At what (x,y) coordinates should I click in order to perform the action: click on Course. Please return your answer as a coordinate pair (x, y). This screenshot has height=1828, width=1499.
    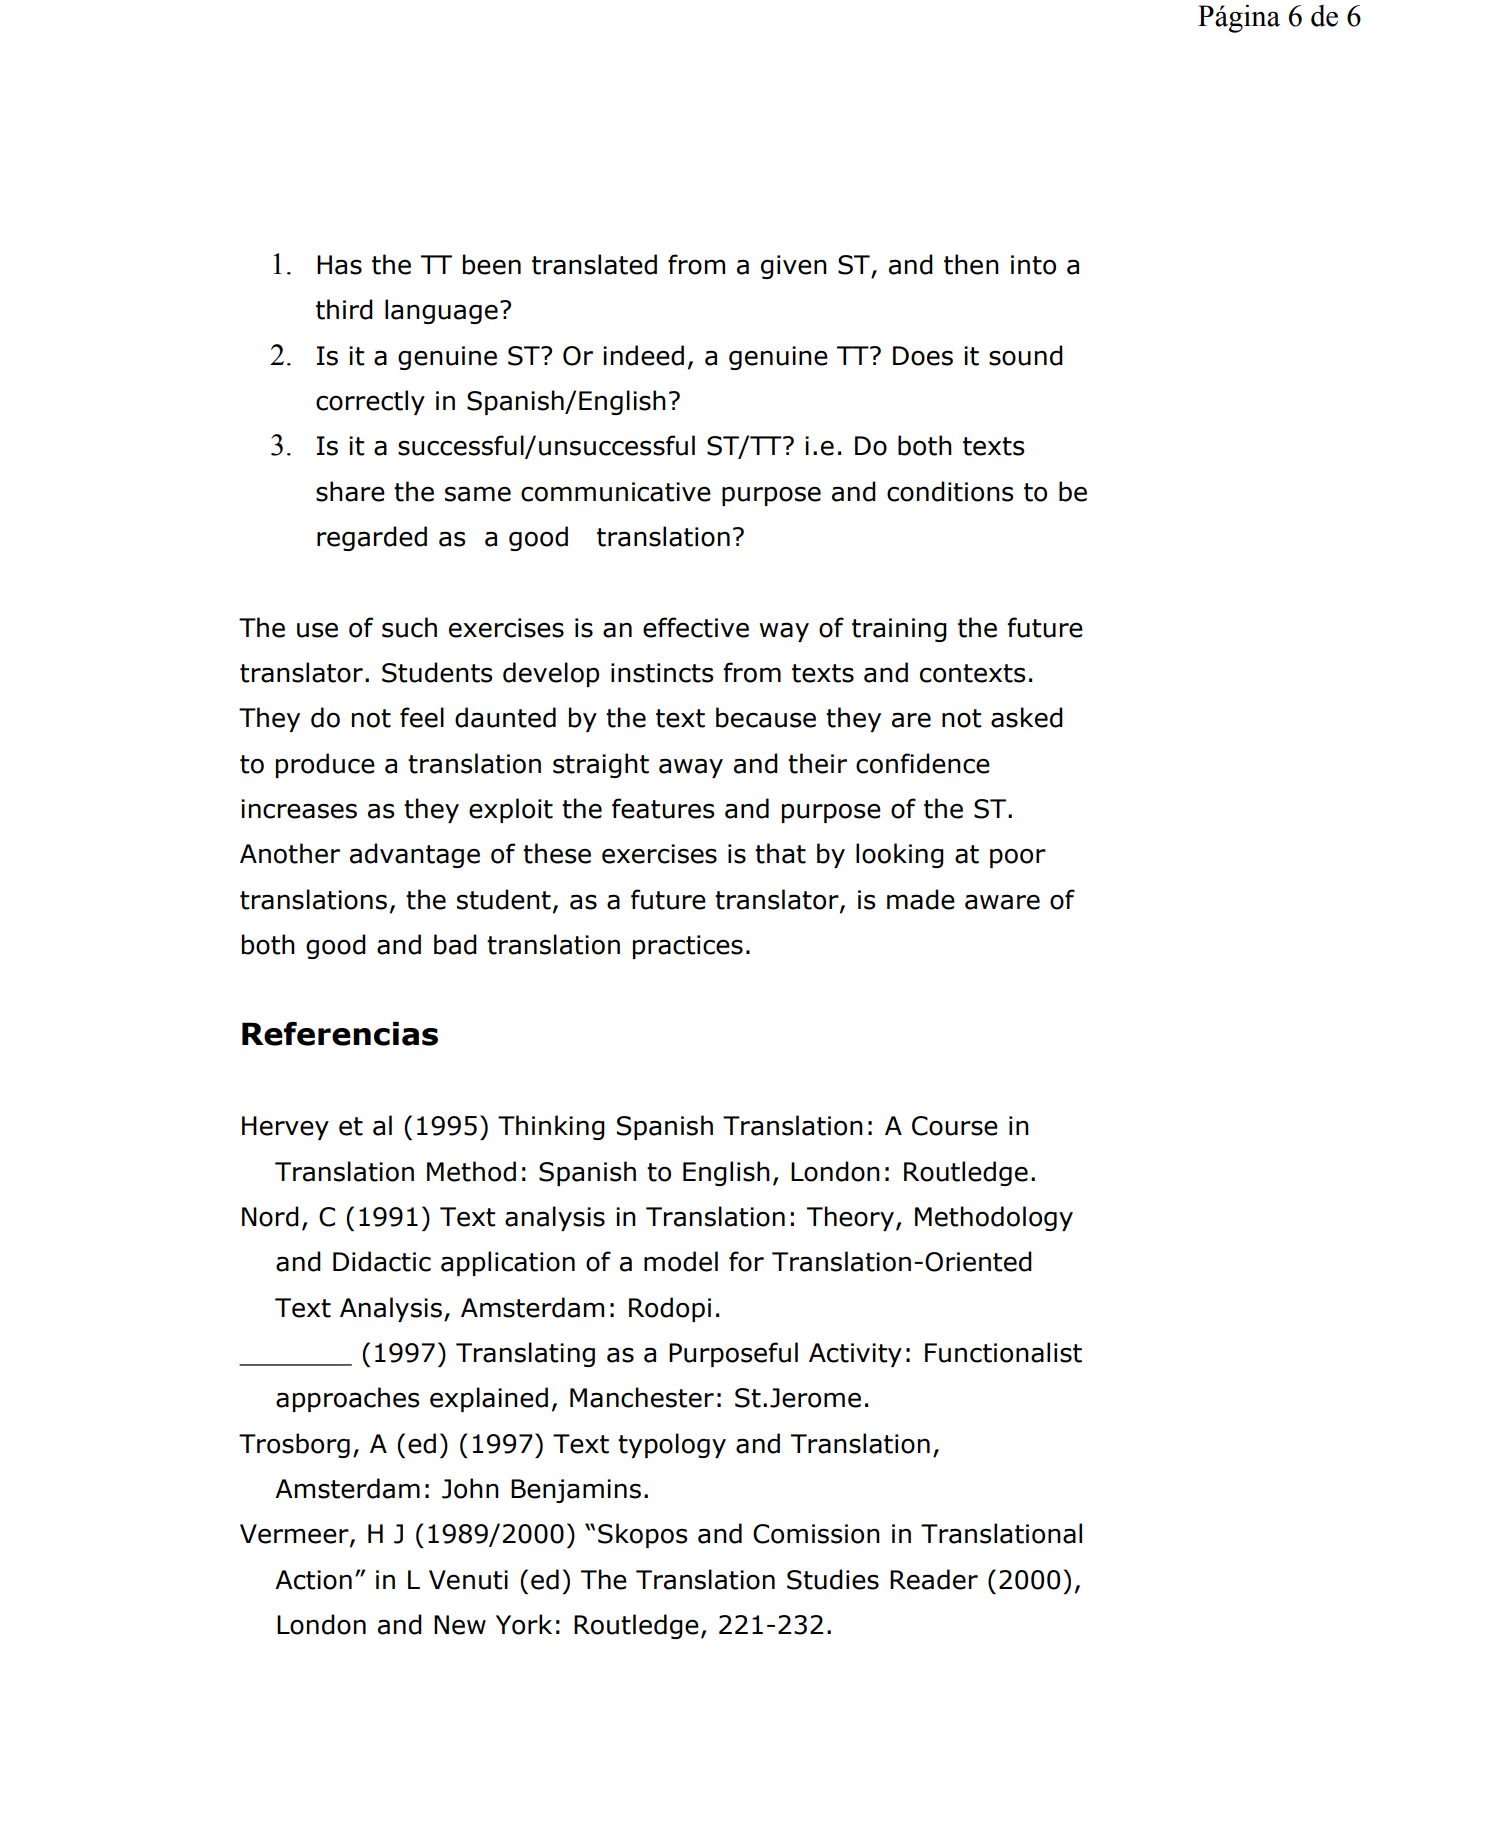
    Looking at the image, I should click on (955, 1126).
